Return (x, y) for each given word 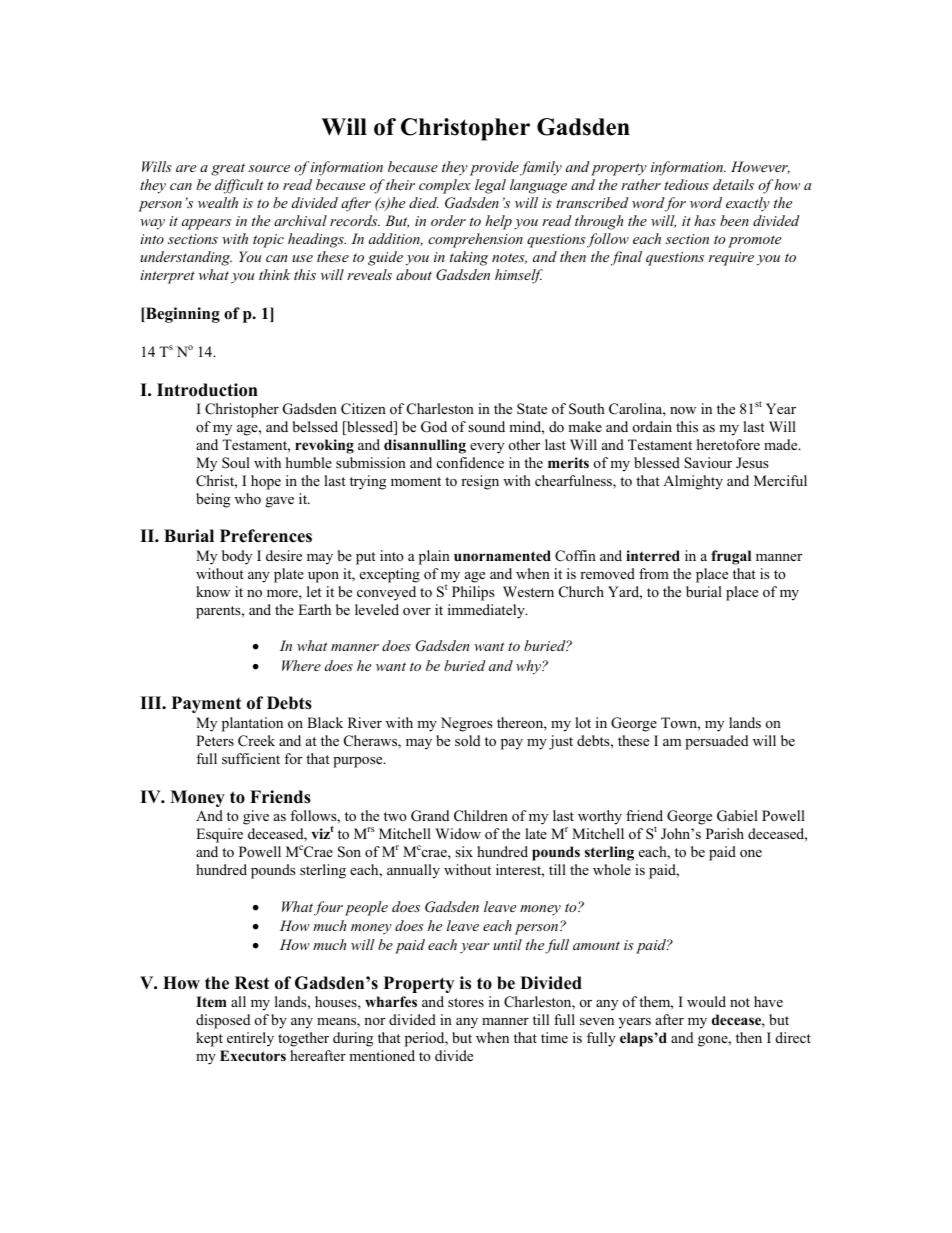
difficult (239, 186)
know (213, 591)
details (733, 184)
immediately (487, 611)
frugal (731, 557)
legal (490, 186)
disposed (223, 1021)
